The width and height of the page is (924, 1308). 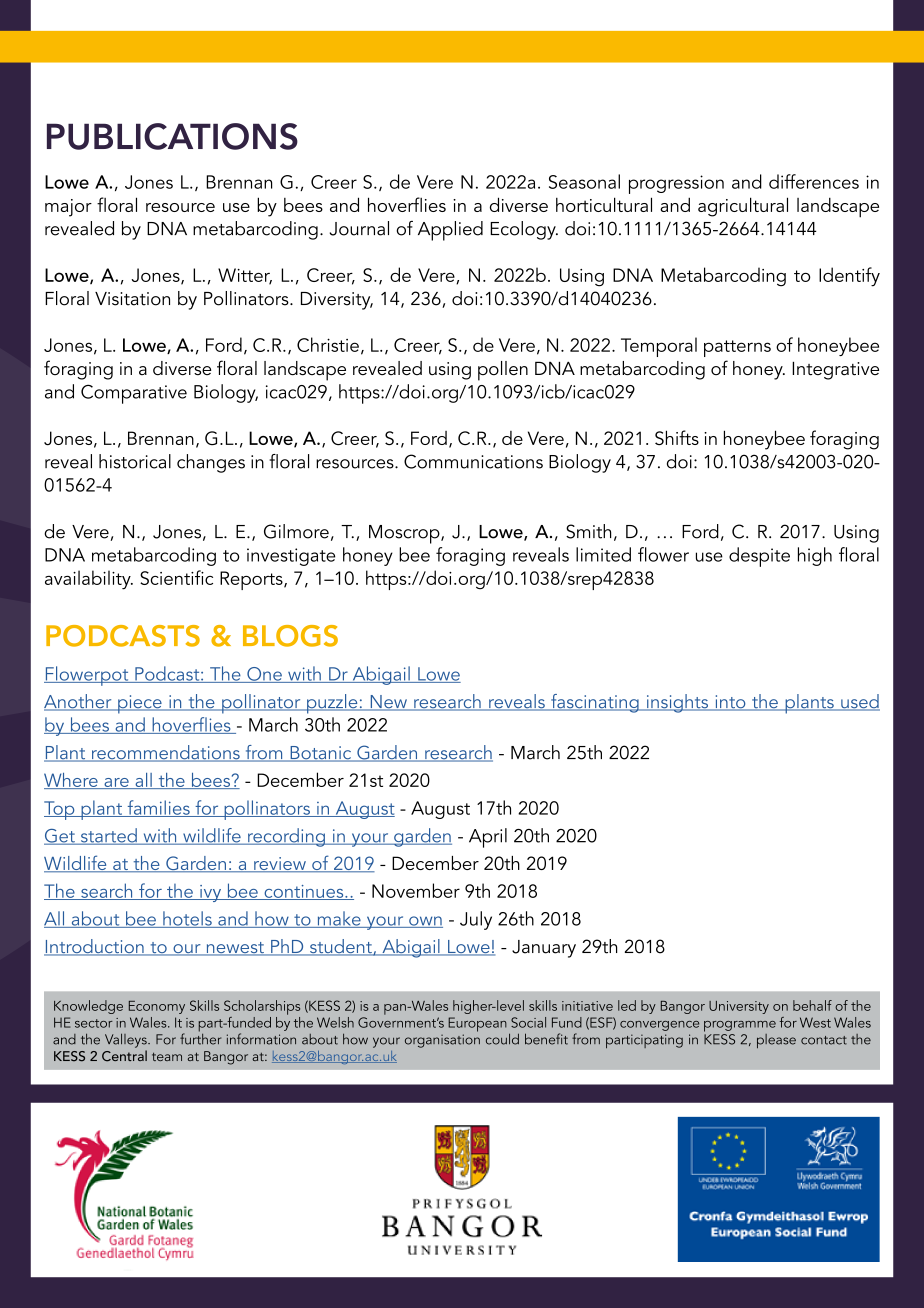 I want to click on PUBLICATIONS, so click(x=172, y=136).
